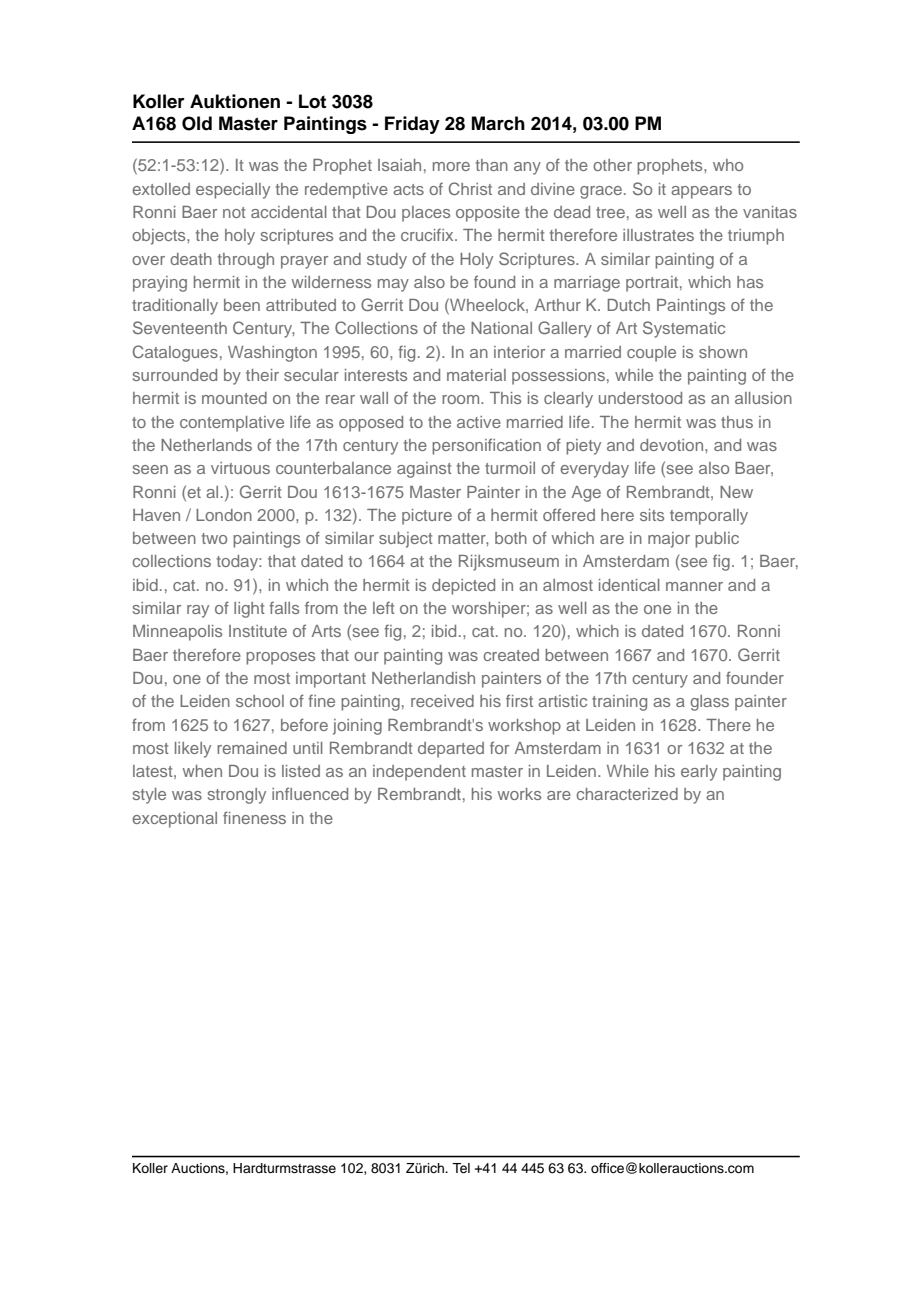 The height and width of the screenshot is (1308, 924). I want to click on Tel, so click(461, 1168).
